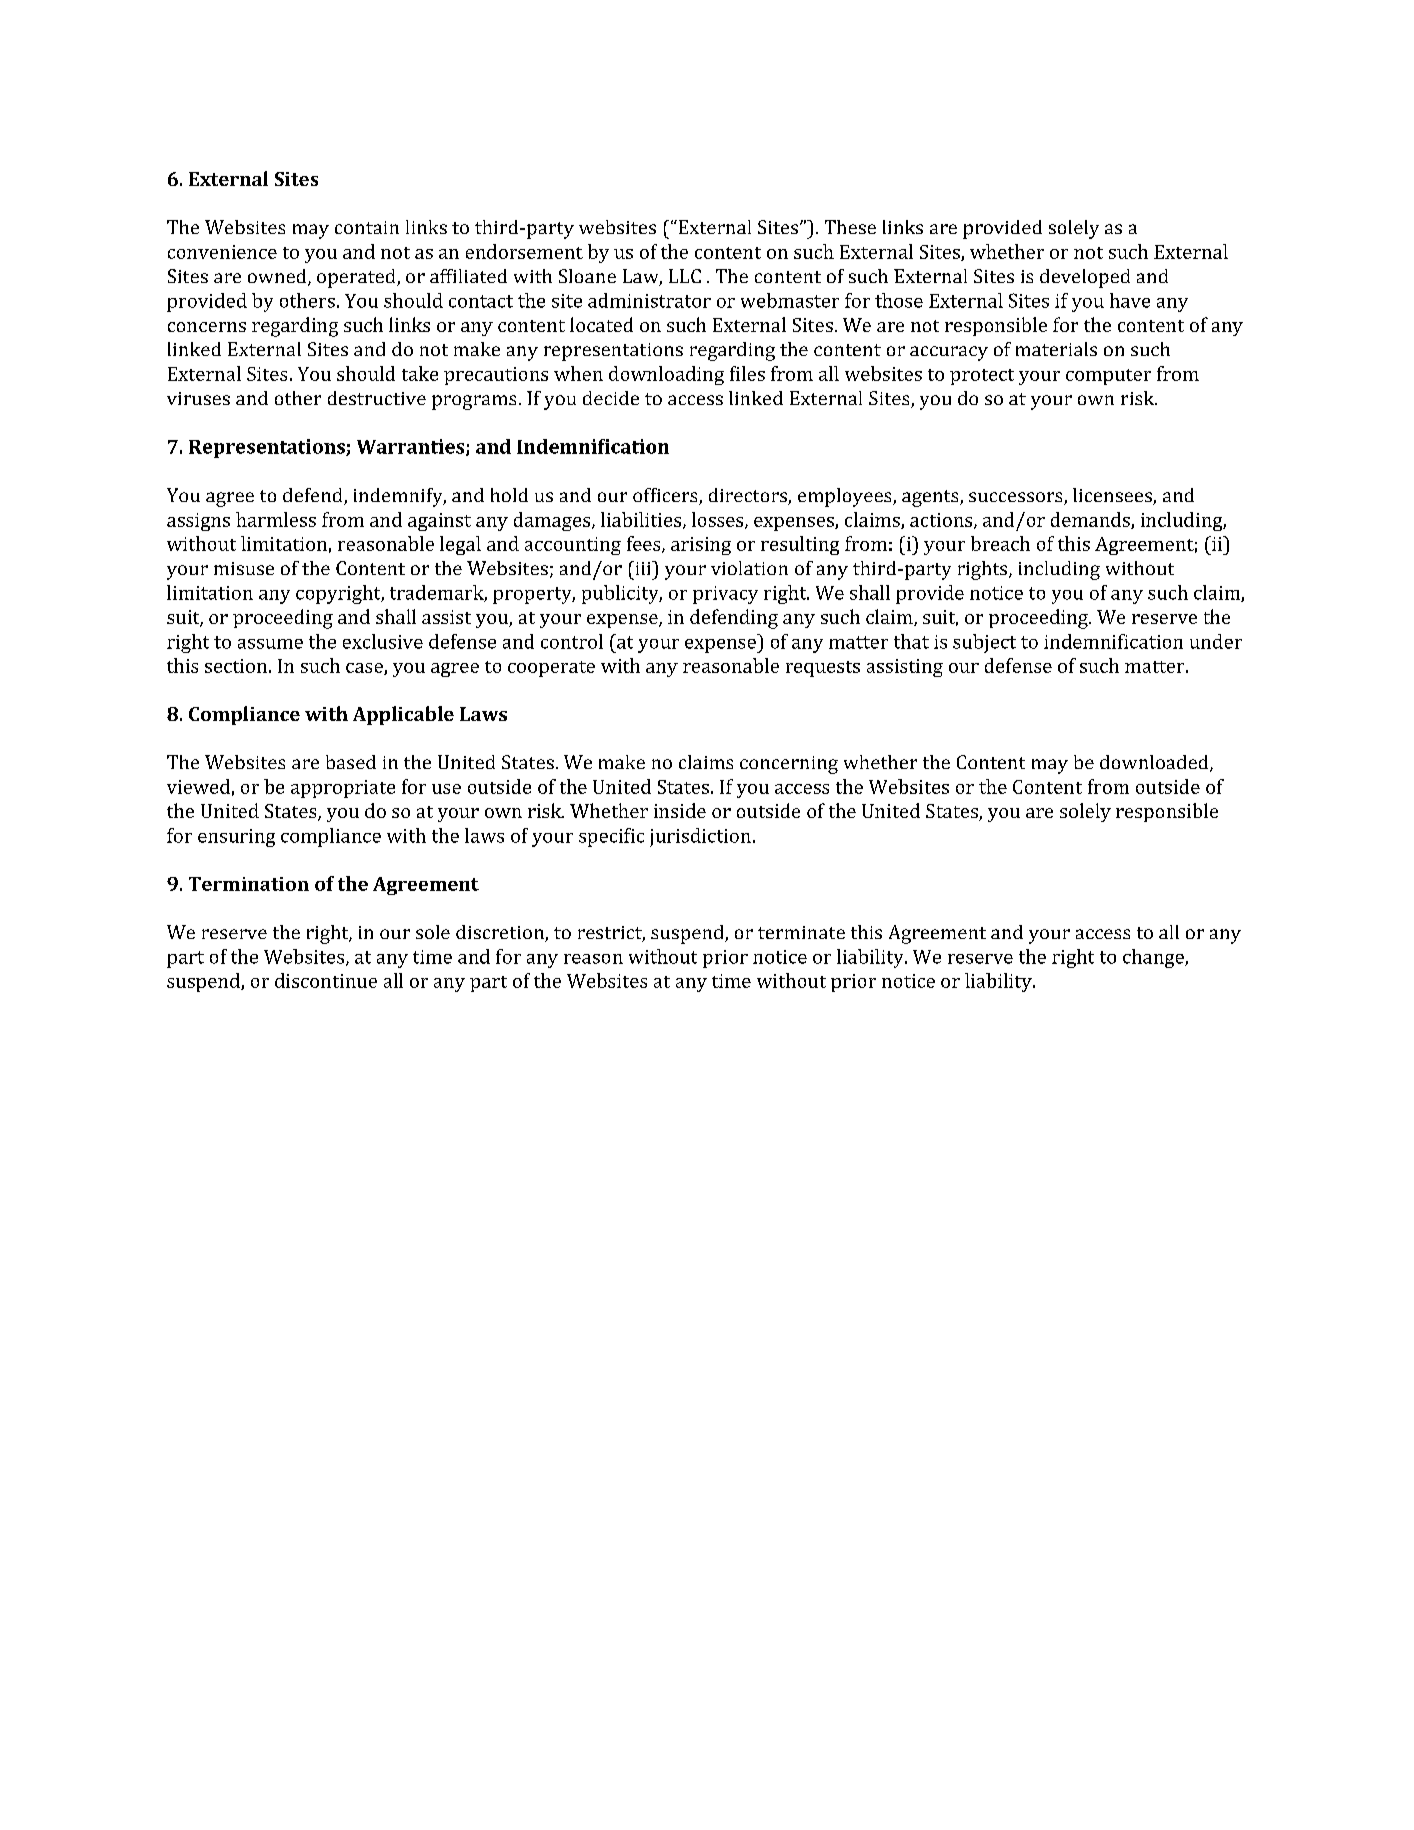 The width and height of the screenshot is (1414, 1830). What do you see at coordinates (367, 227) in the screenshot?
I see `contain` at bounding box center [367, 227].
